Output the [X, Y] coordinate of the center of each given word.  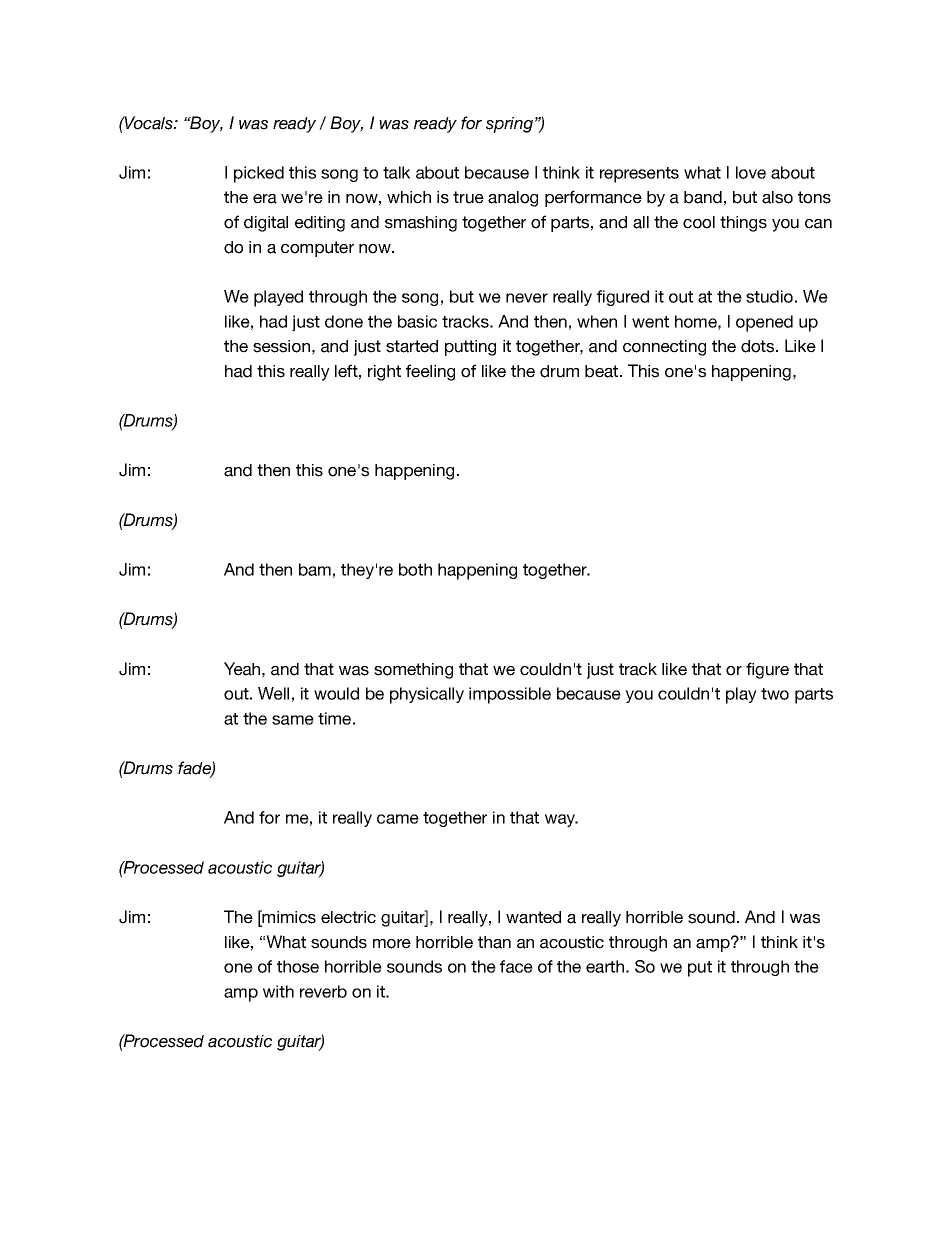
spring [509, 125]
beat [603, 371]
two [775, 694]
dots [759, 346]
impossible [510, 695]
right [384, 373]
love [751, 172]
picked [259, 174]
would [336, 693]
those [298, 966]
